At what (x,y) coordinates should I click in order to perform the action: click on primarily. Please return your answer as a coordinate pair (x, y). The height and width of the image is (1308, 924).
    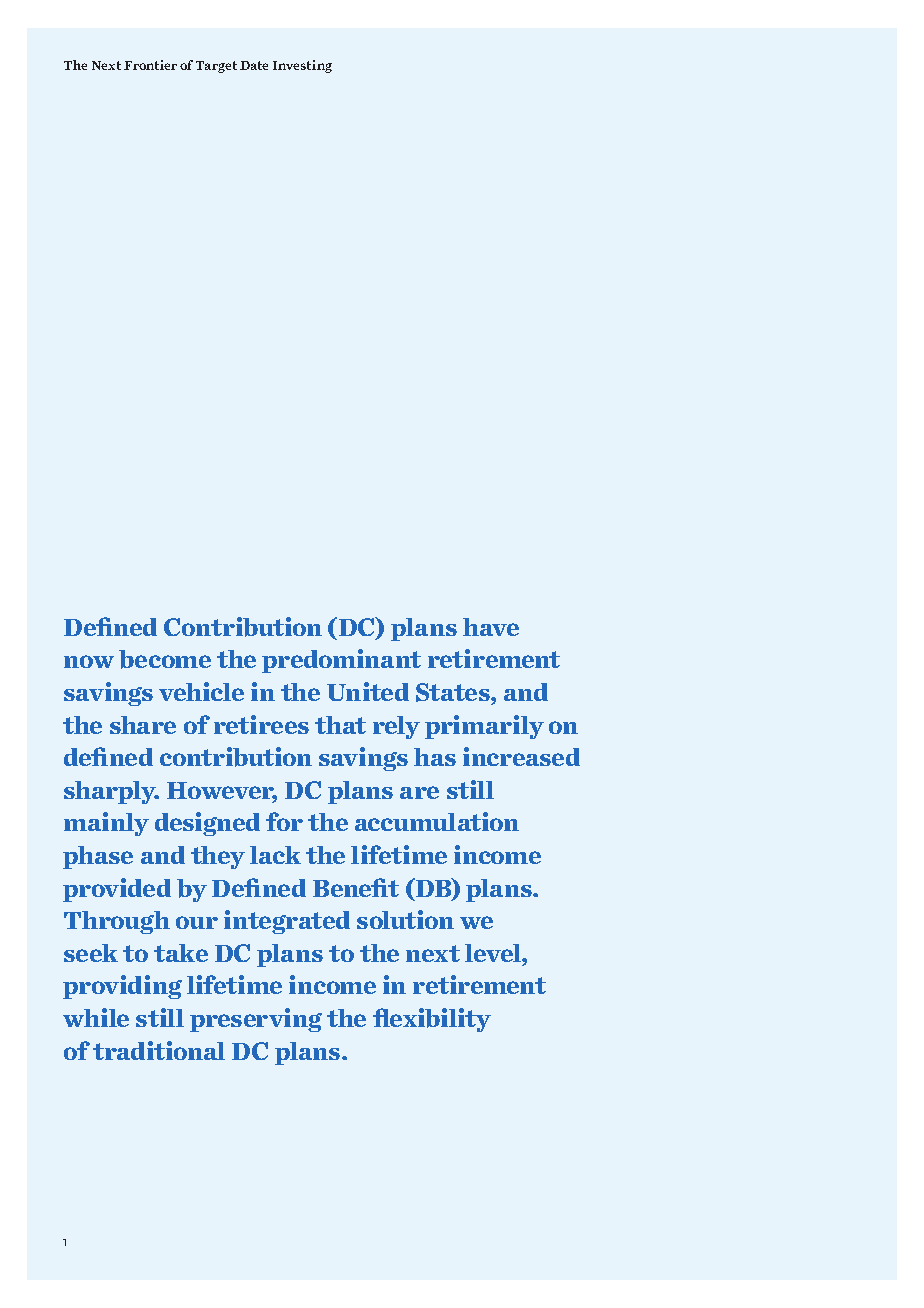
    Looking at the image, I should click on (484, 727).
